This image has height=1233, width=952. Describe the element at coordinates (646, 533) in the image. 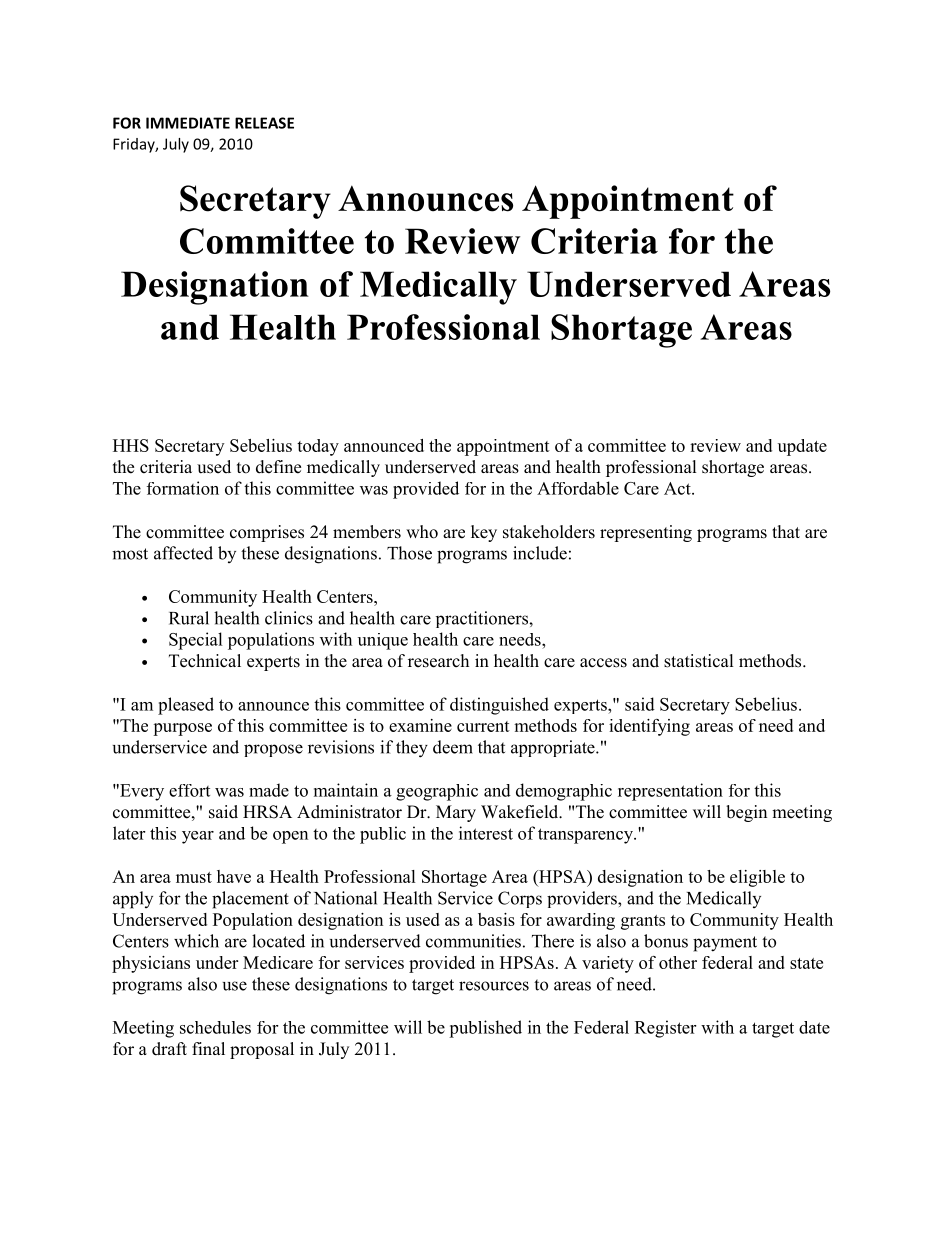

I see `representing` at that location.
